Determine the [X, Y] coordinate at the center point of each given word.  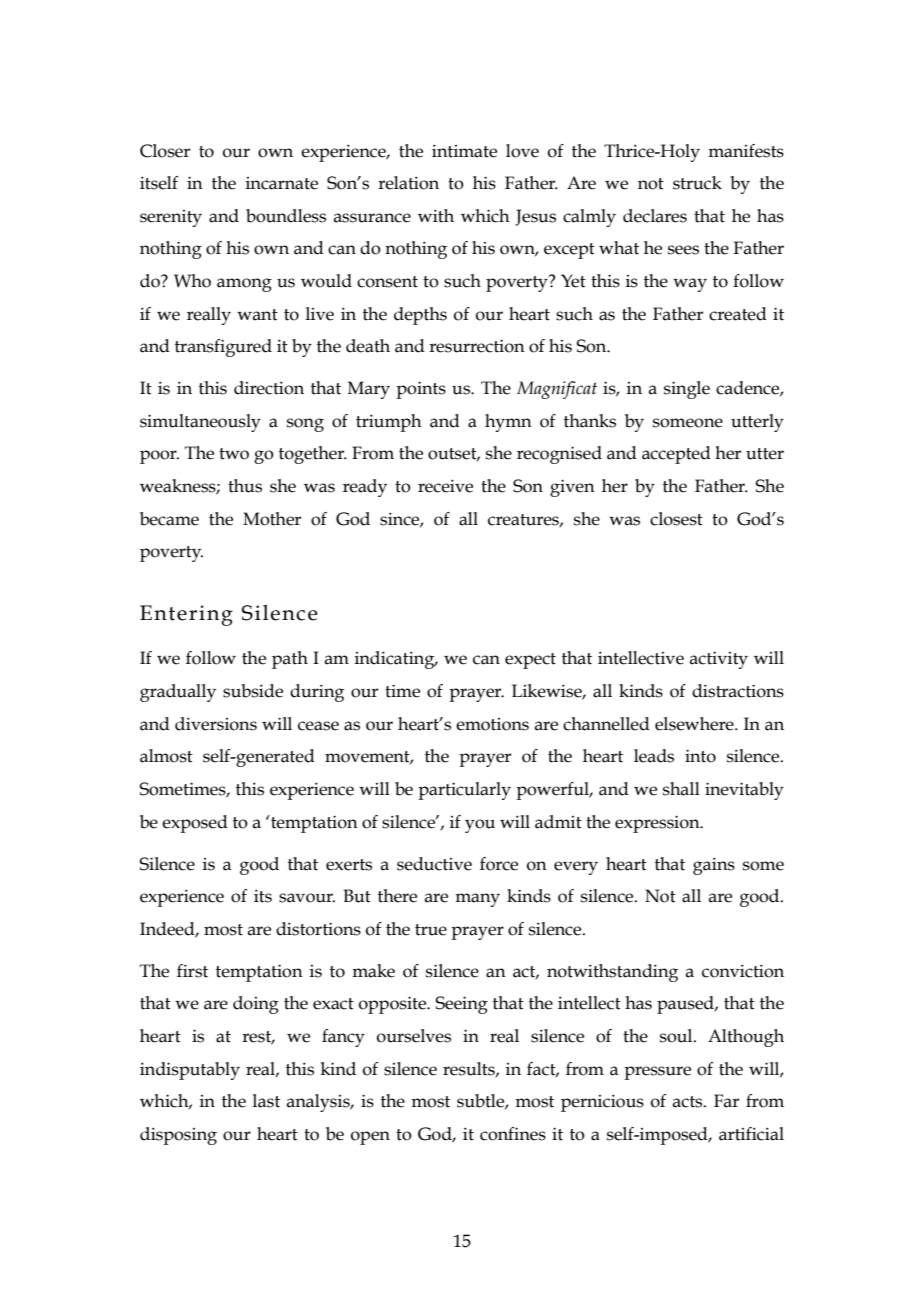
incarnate [282, 183]
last [266, 1101]
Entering [186, 615]
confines [513, 1134]
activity [719, 660]
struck [697, 183]
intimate [464, 151]
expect [530, 661]
